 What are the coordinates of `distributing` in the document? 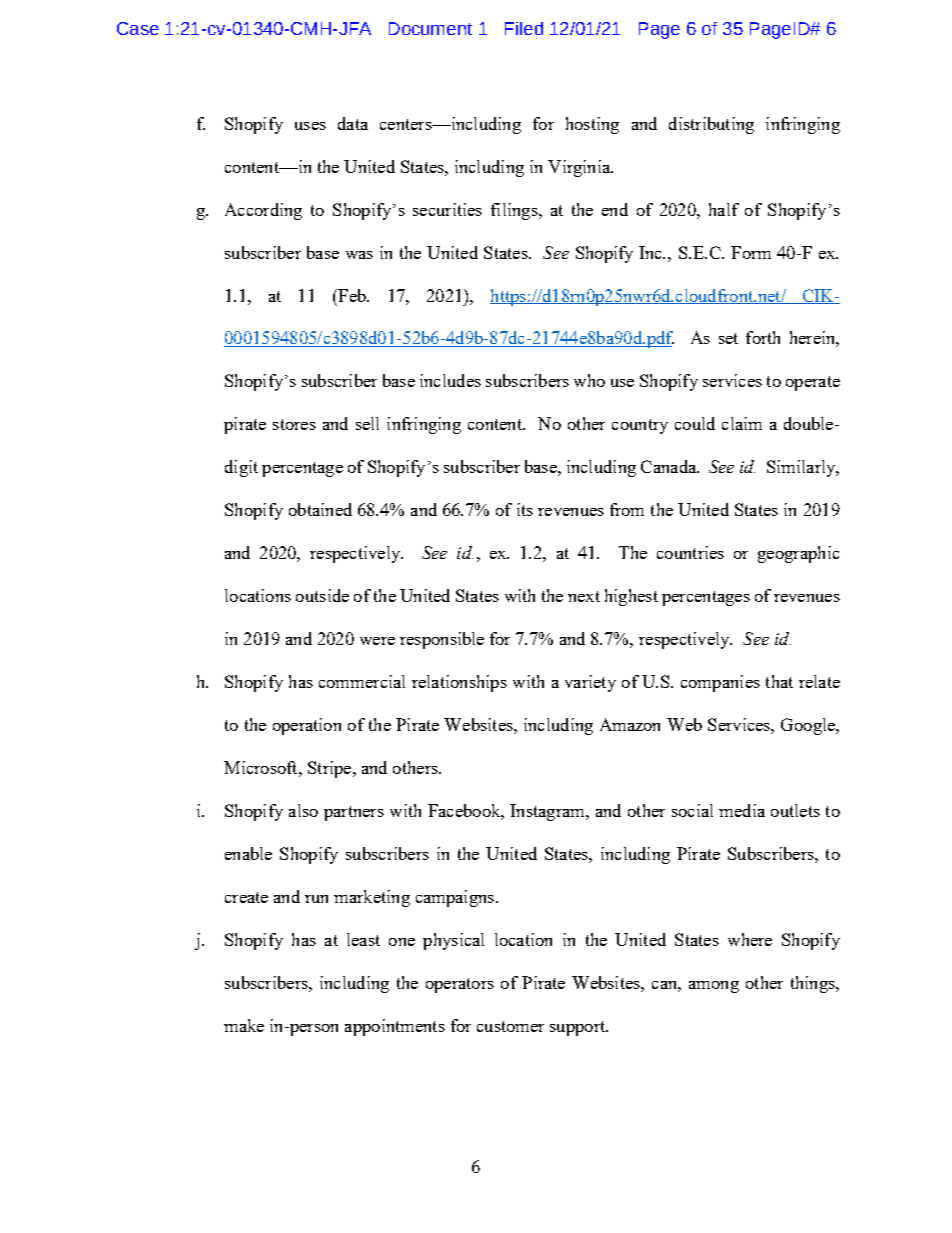 It's located at (711, 125).
